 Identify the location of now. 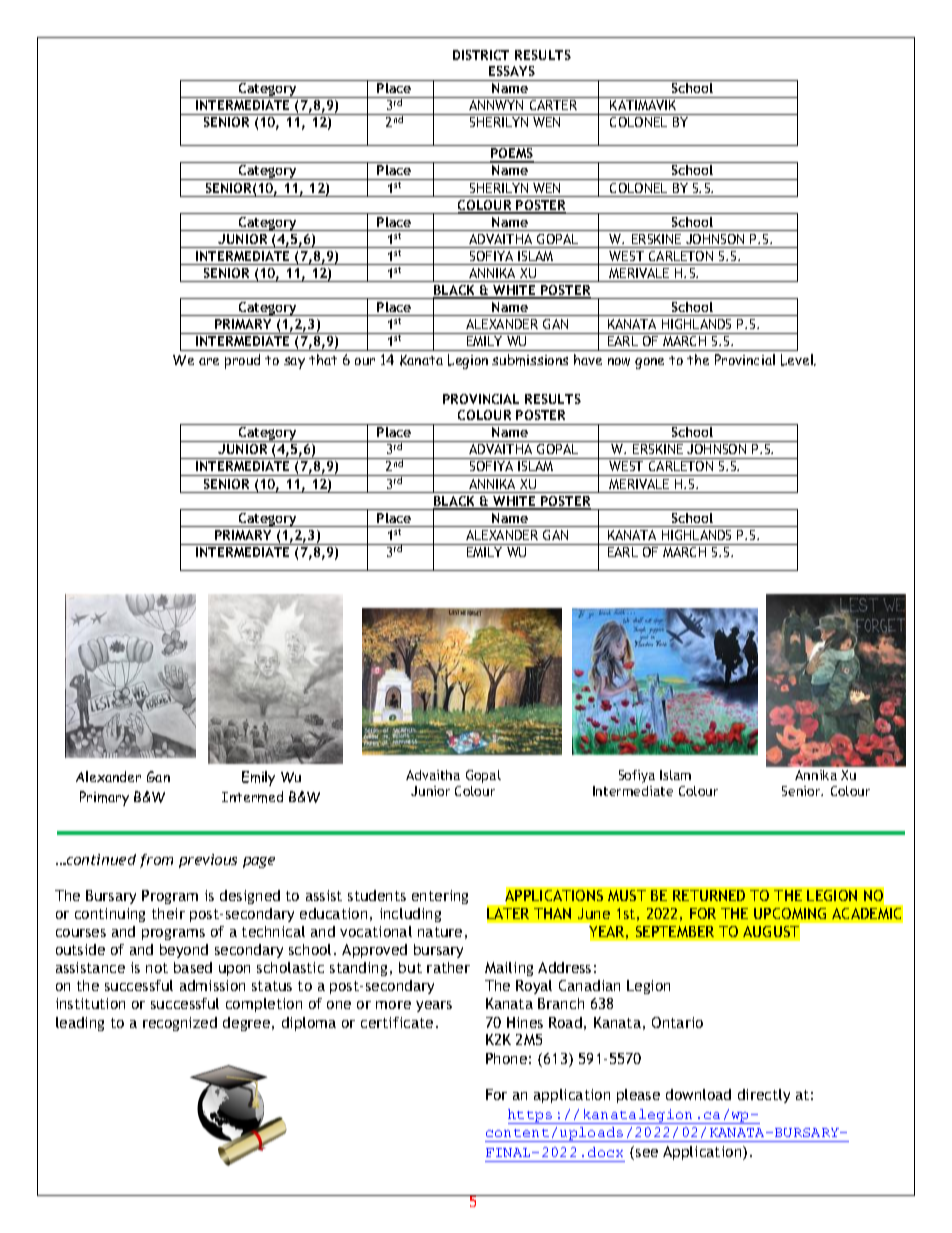
(619, 362).
